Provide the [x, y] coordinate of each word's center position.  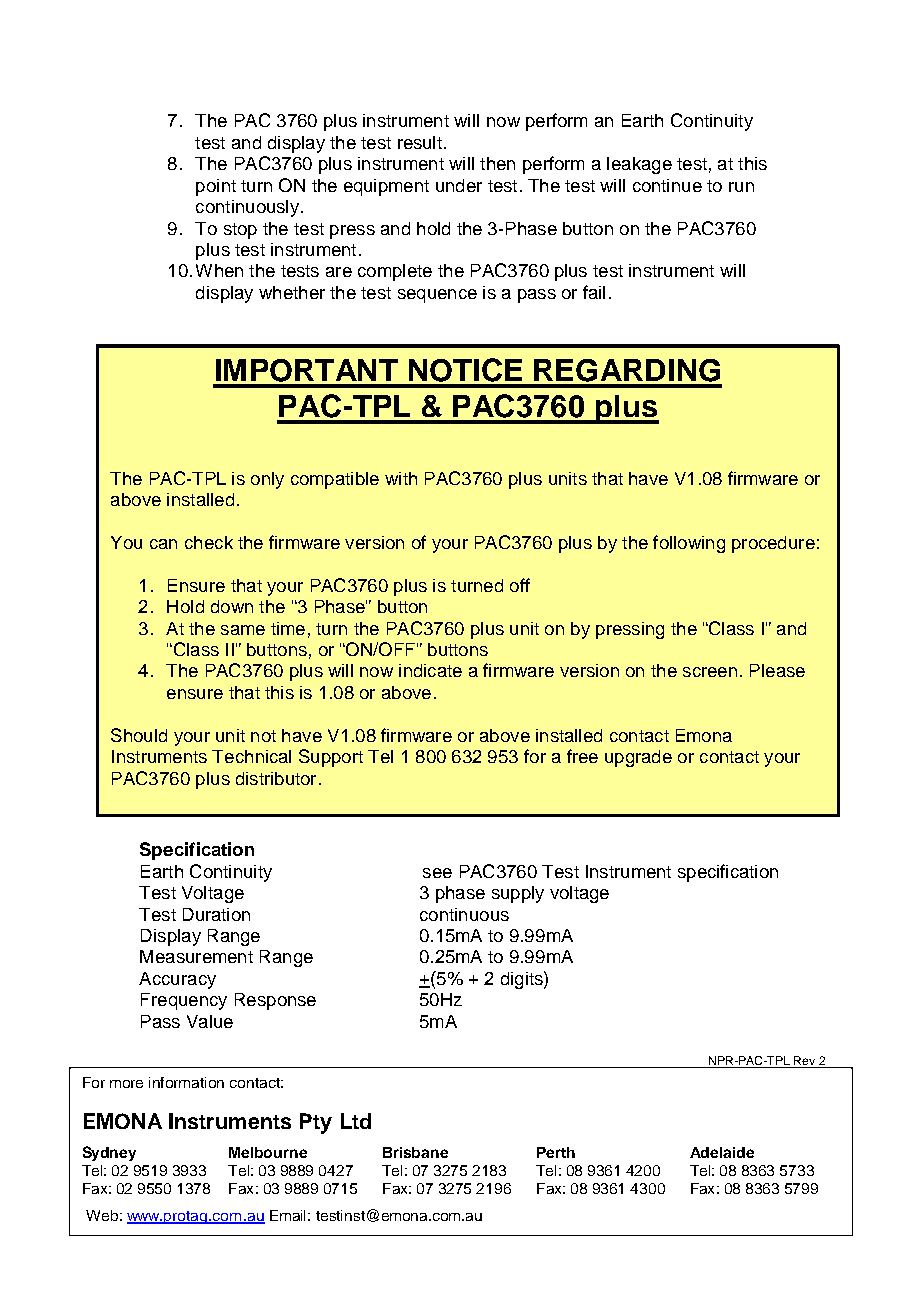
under [459, 185]
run [741, 187]
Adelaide [722, 1152]
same [243, 630]
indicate [430, 670]
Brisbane [415, 1152]
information [186, 1082]
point [216, 187]
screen [710, 672]
